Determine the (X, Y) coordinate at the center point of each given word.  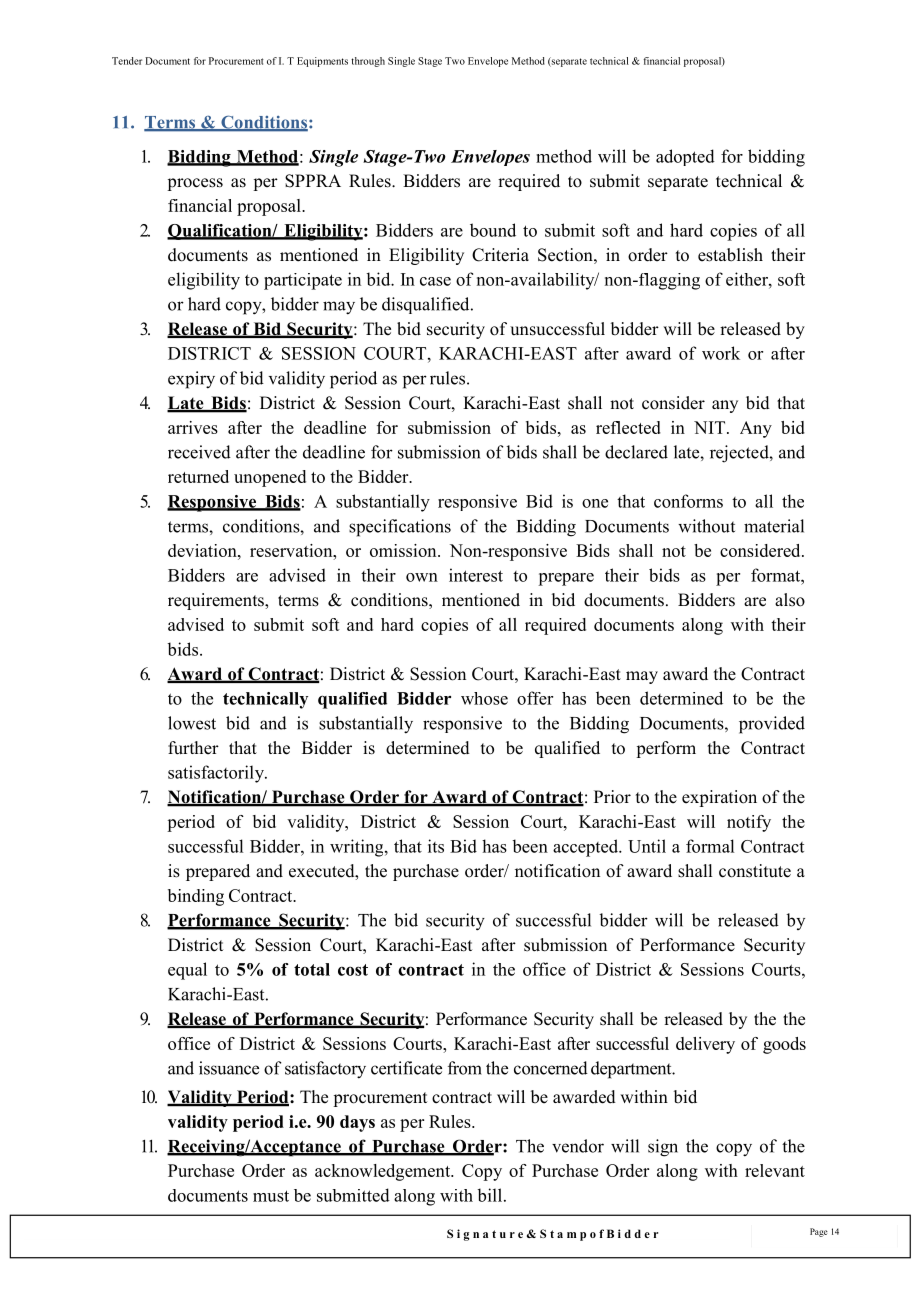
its (436, 846)
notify (749, 823)
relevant (775, 1170)
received (199, 452)
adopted (685, 157)
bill (491, 1195)
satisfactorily (217, 774)
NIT (711, 427)
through (368, 62)
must (271, 1196)
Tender (127, 61)
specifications (400, 528)
